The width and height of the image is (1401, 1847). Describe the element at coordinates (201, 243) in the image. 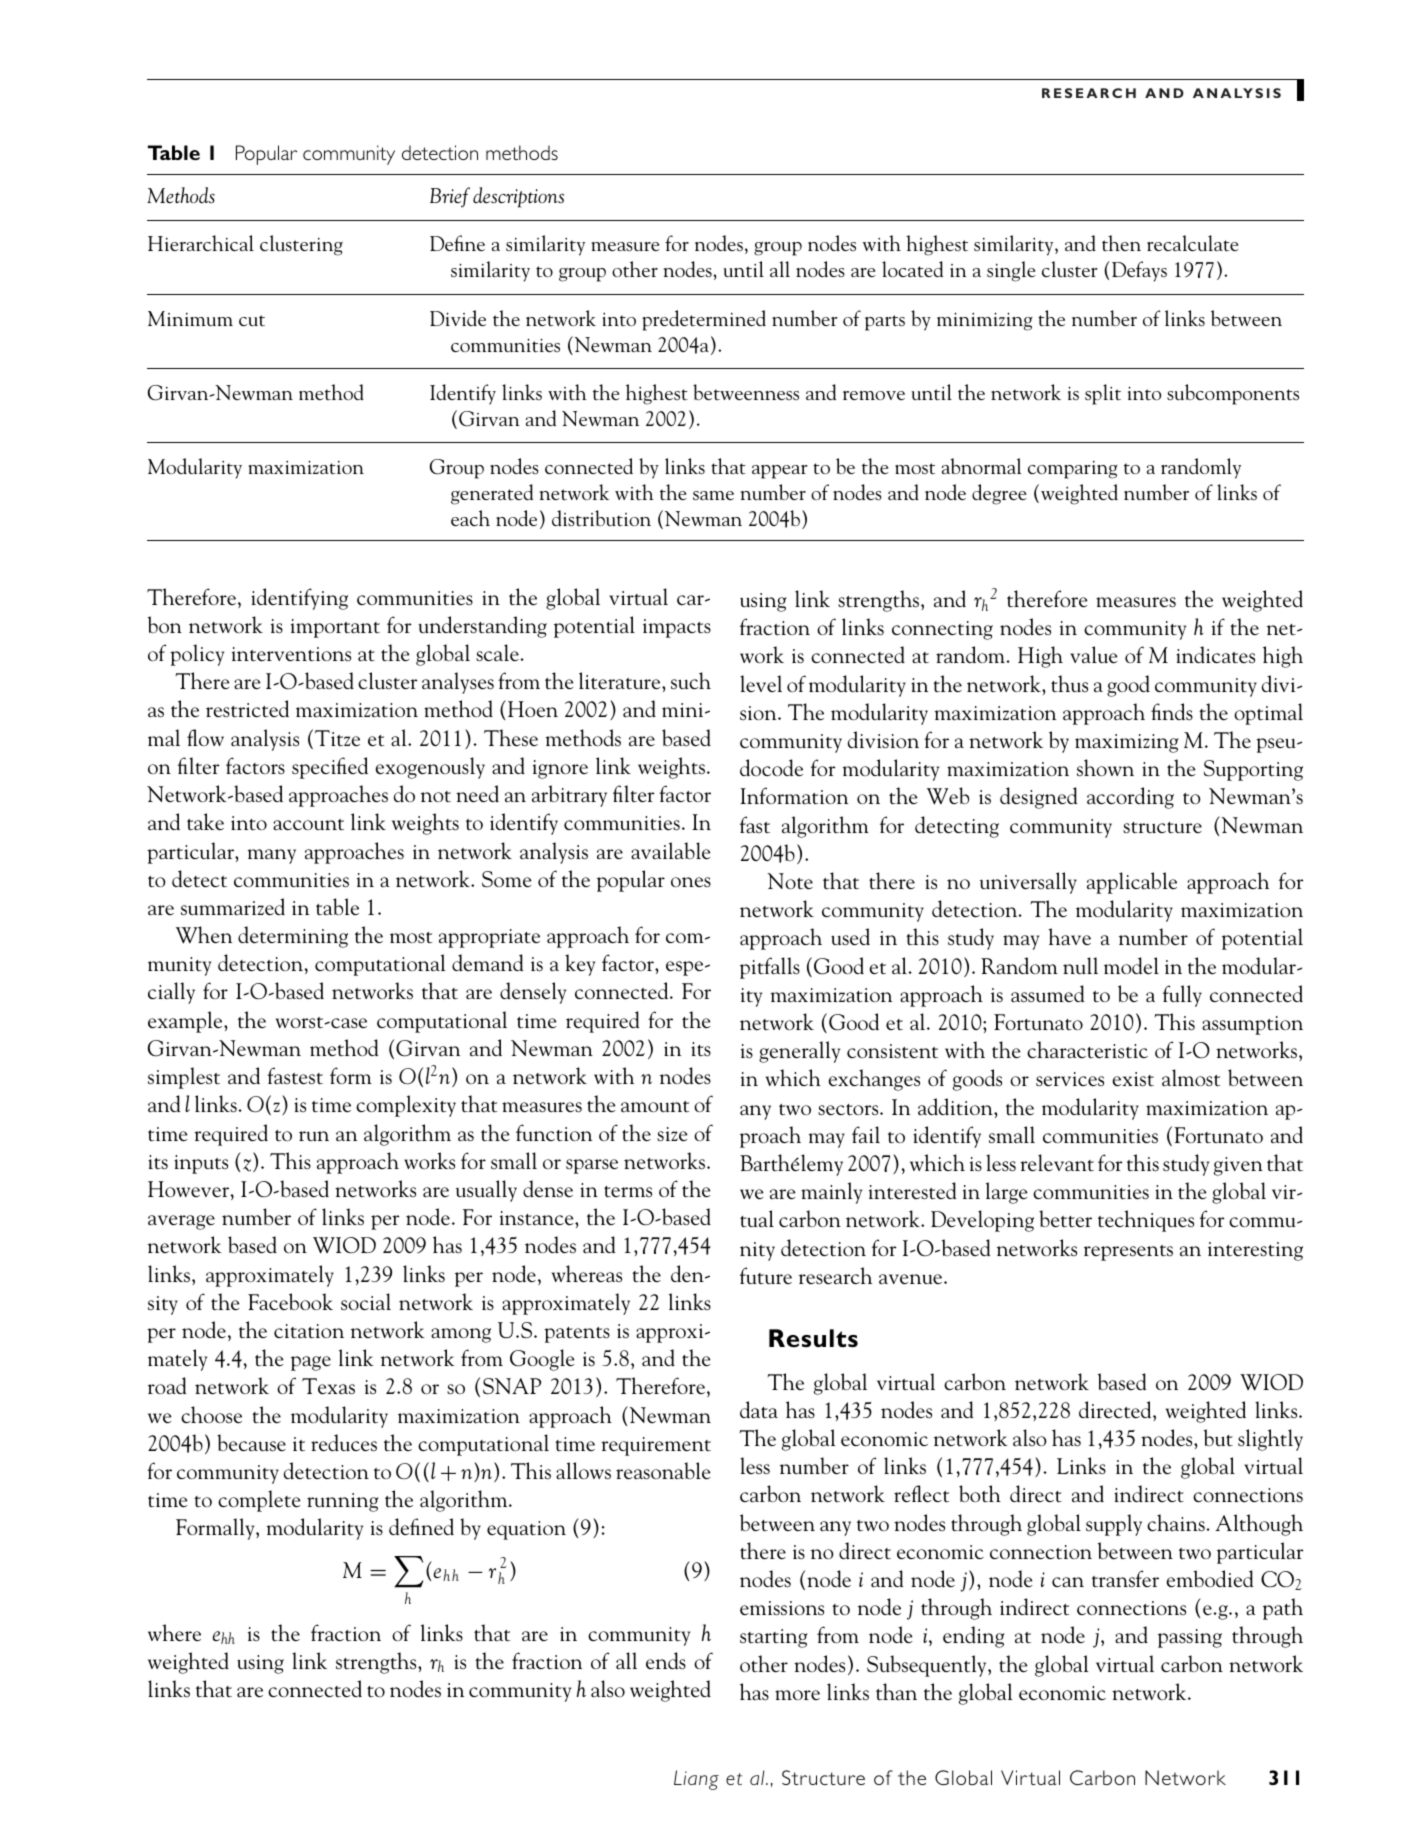

I see `Hierarchical` at that location.
